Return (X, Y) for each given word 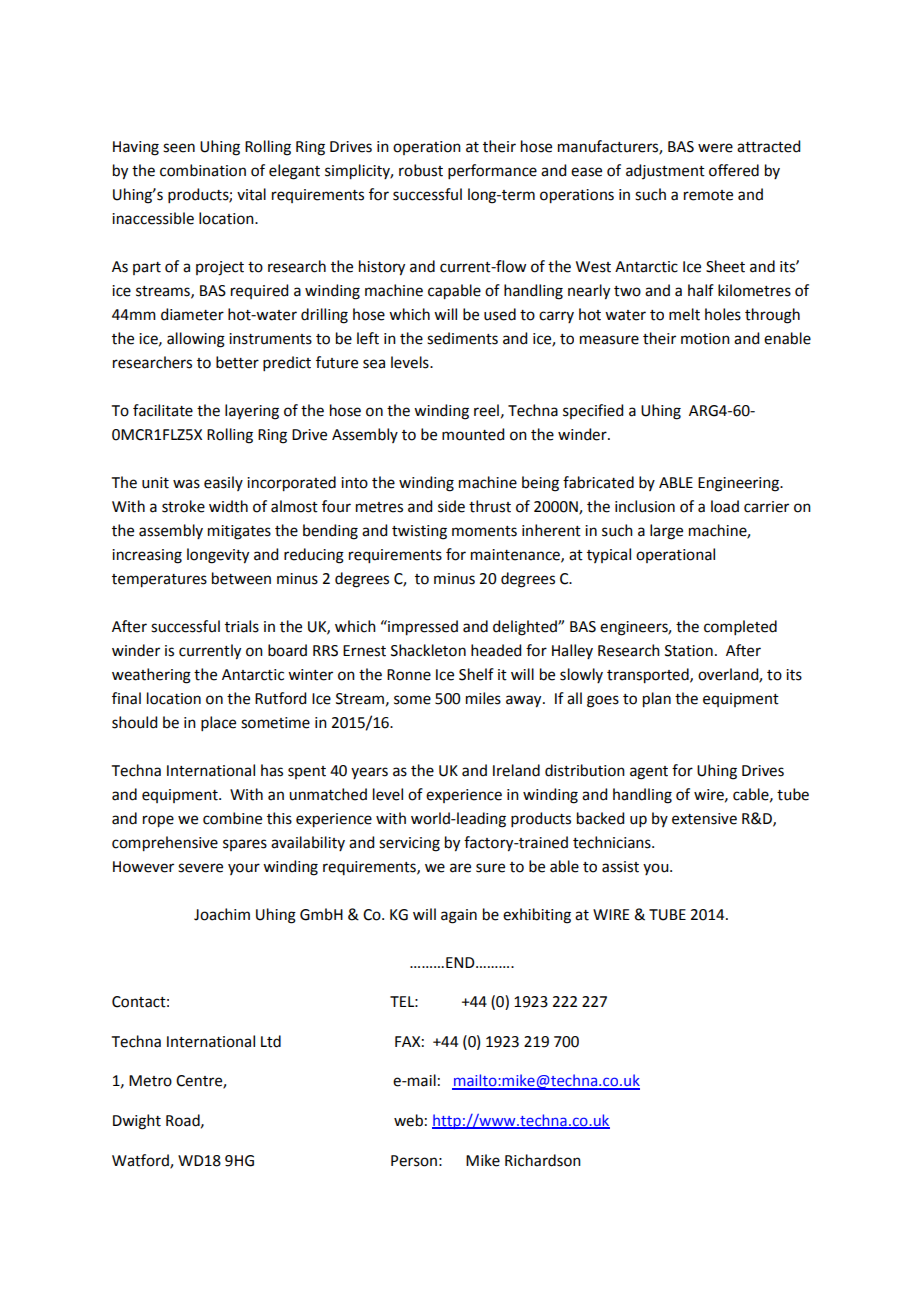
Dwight (137, 1122)
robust (421, 170)
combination (203, 170)
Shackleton (428, 650)
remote (708, 195)
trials (242, 626)
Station (689, 651)
